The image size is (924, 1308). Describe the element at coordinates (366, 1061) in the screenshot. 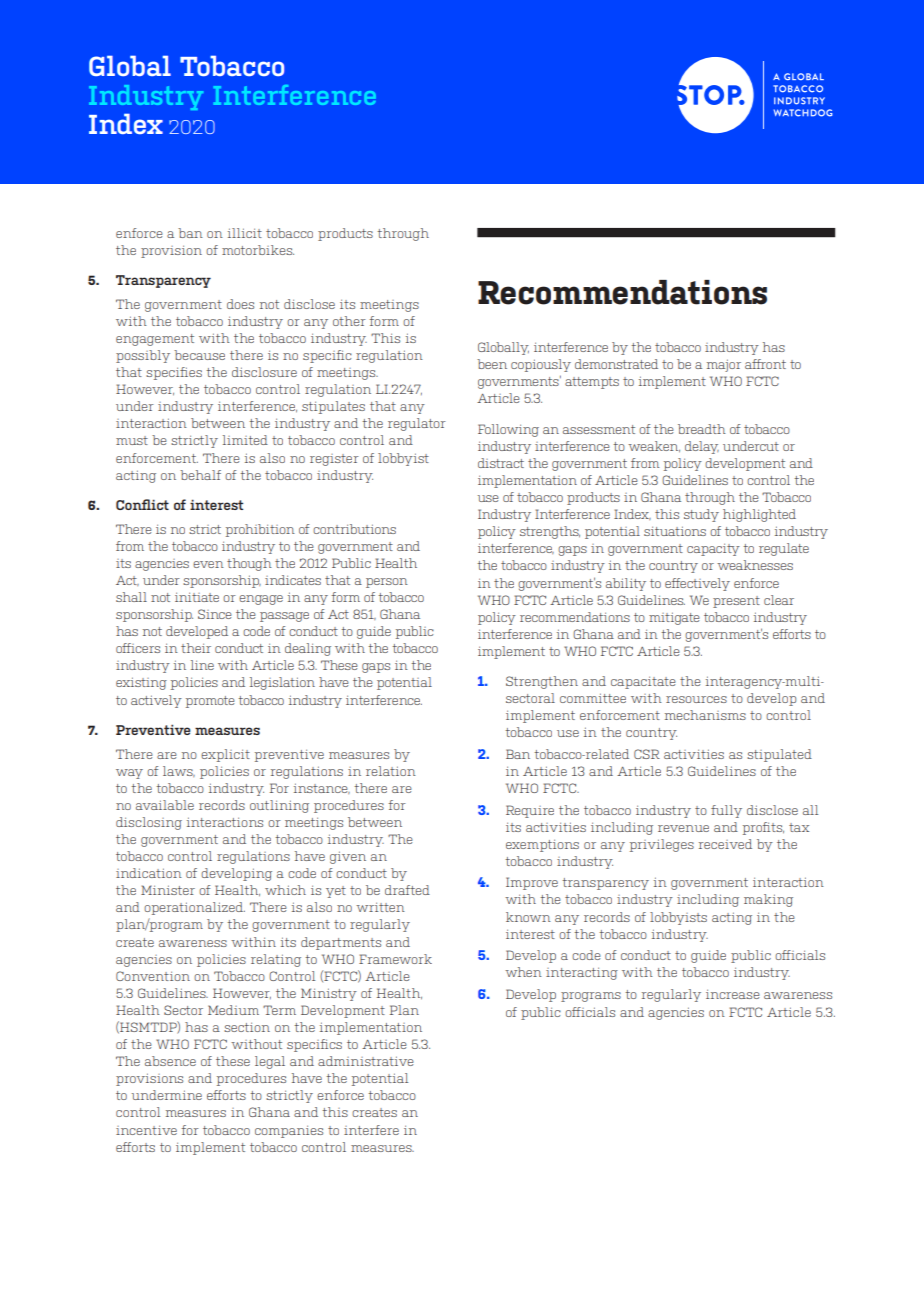

I see `administrative` at that location.
